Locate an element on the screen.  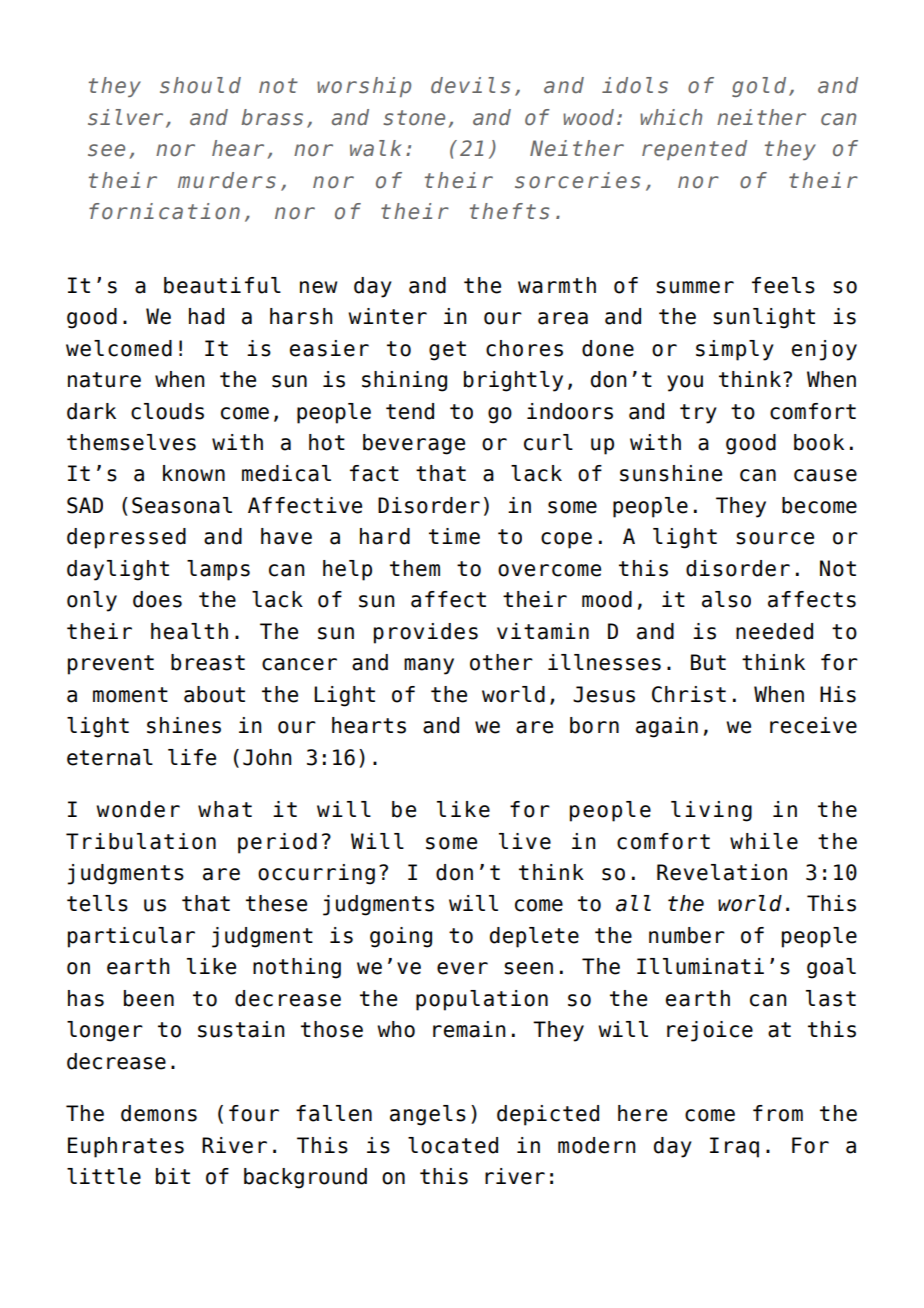
sunshine is located at coordinates (671, 473).
